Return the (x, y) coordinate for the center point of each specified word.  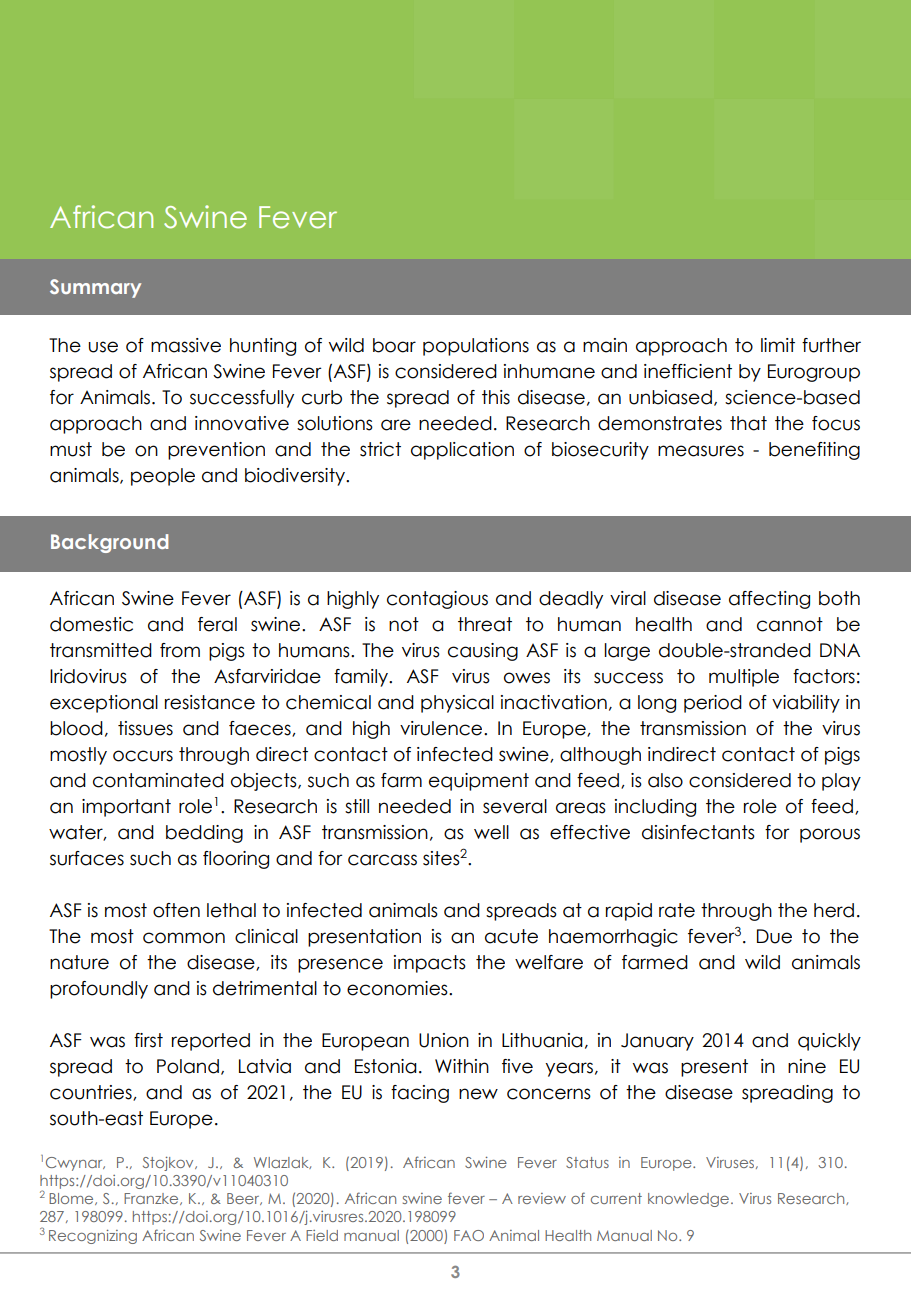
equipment (479, 782)
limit (778, 345)
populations (476, 347)
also (665, 780)
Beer (244, 1199)
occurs (143, 756)
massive (186, 345)
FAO (469, 1235)
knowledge (690, 1200)
